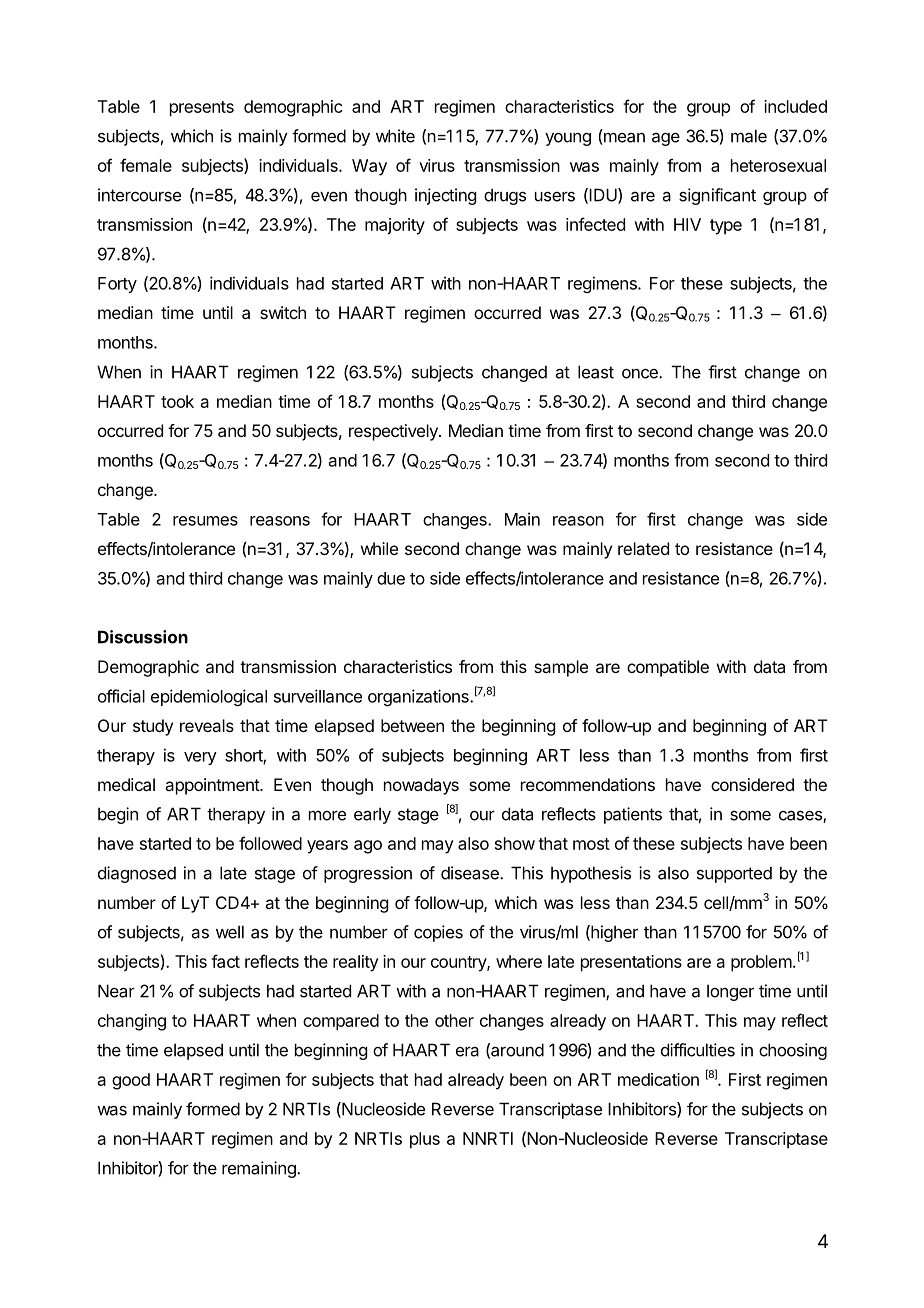 This screenshot has height=1308, width=924. Describe the element at coordinates (394, 432) in the screenshot. I see `respectively` at that location.
